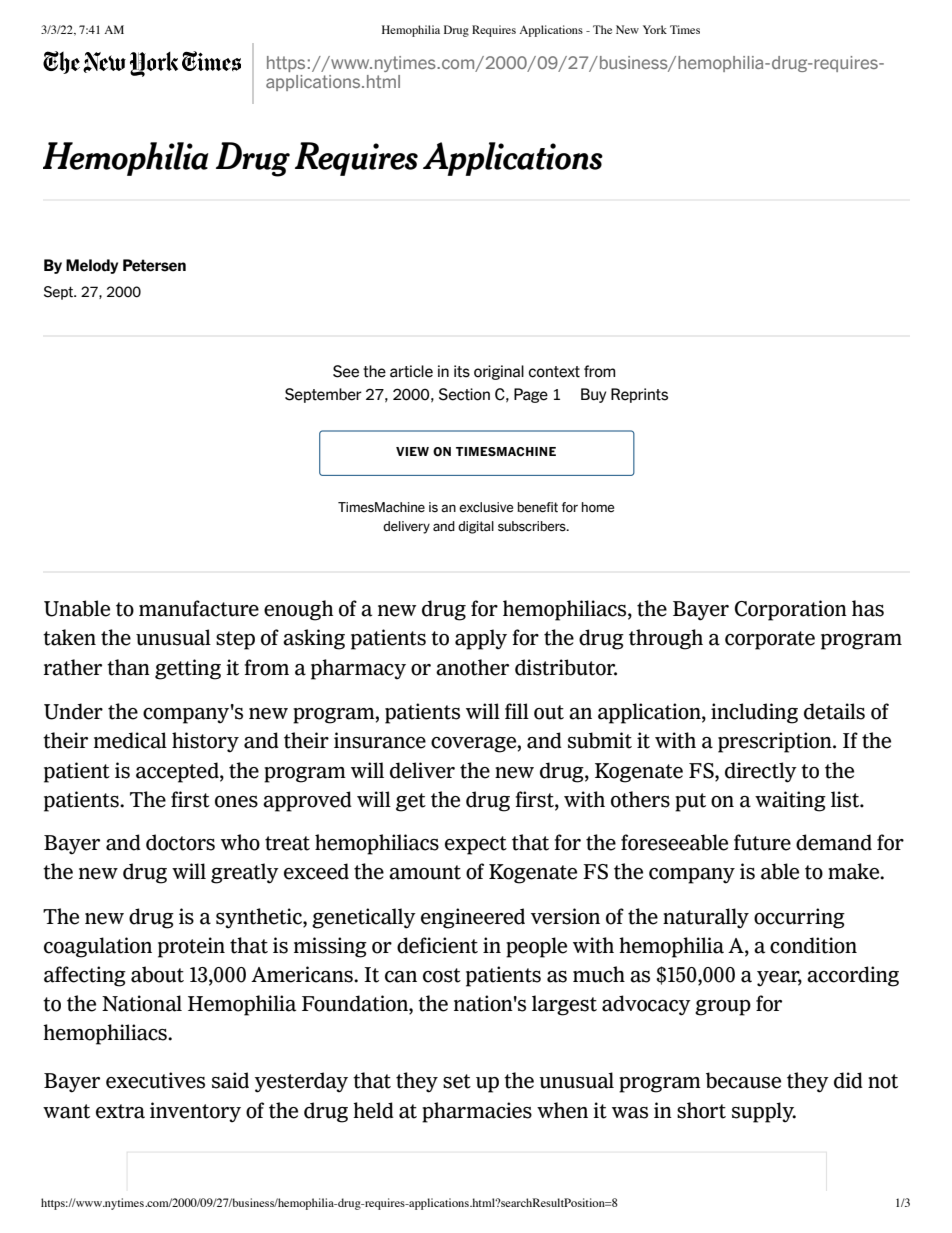 Image resolution: width=952 pixels, height=1233 pixels. I want to click on set, so click(457, 1081).
